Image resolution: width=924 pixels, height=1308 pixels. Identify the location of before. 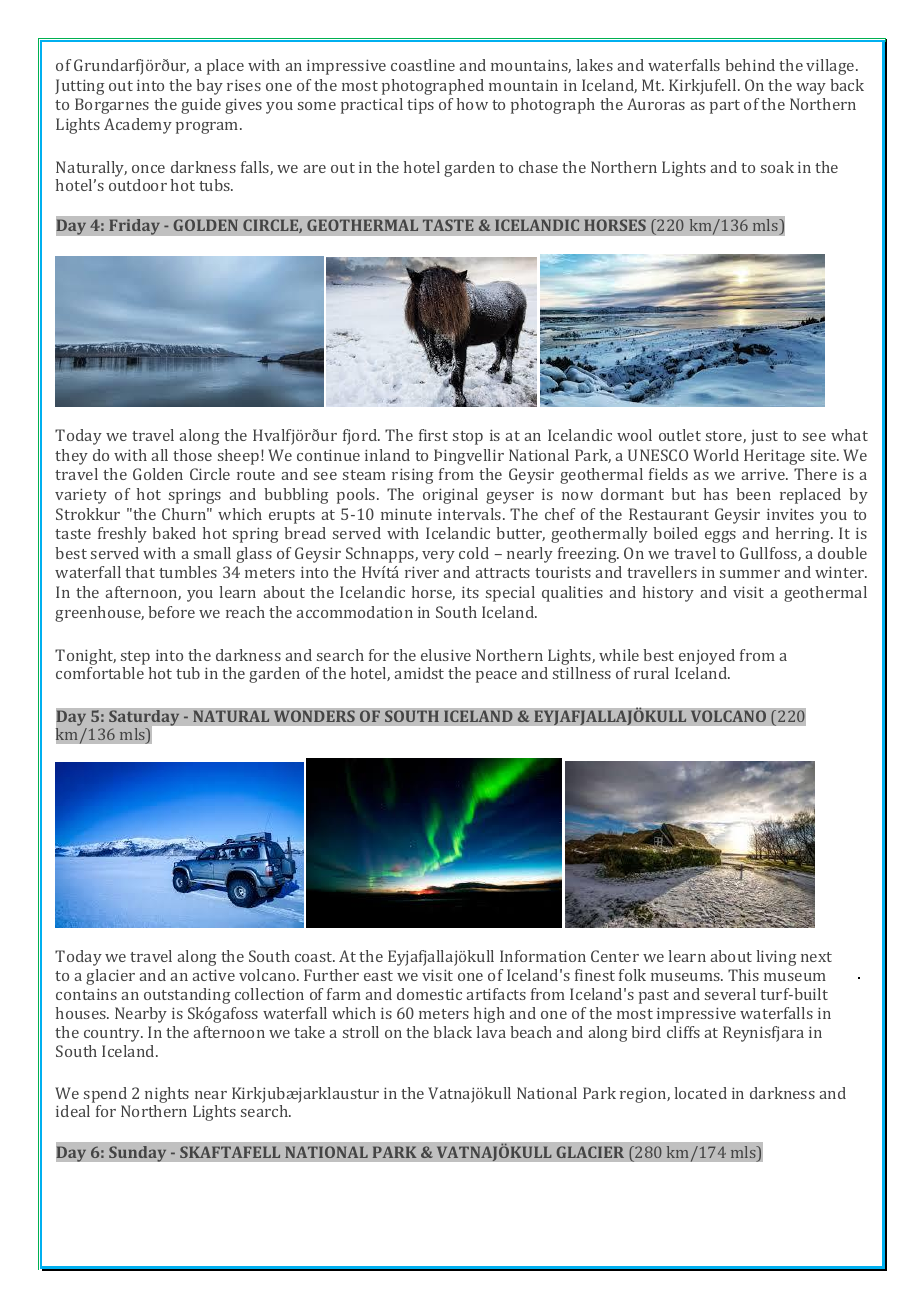
(171, 612).
